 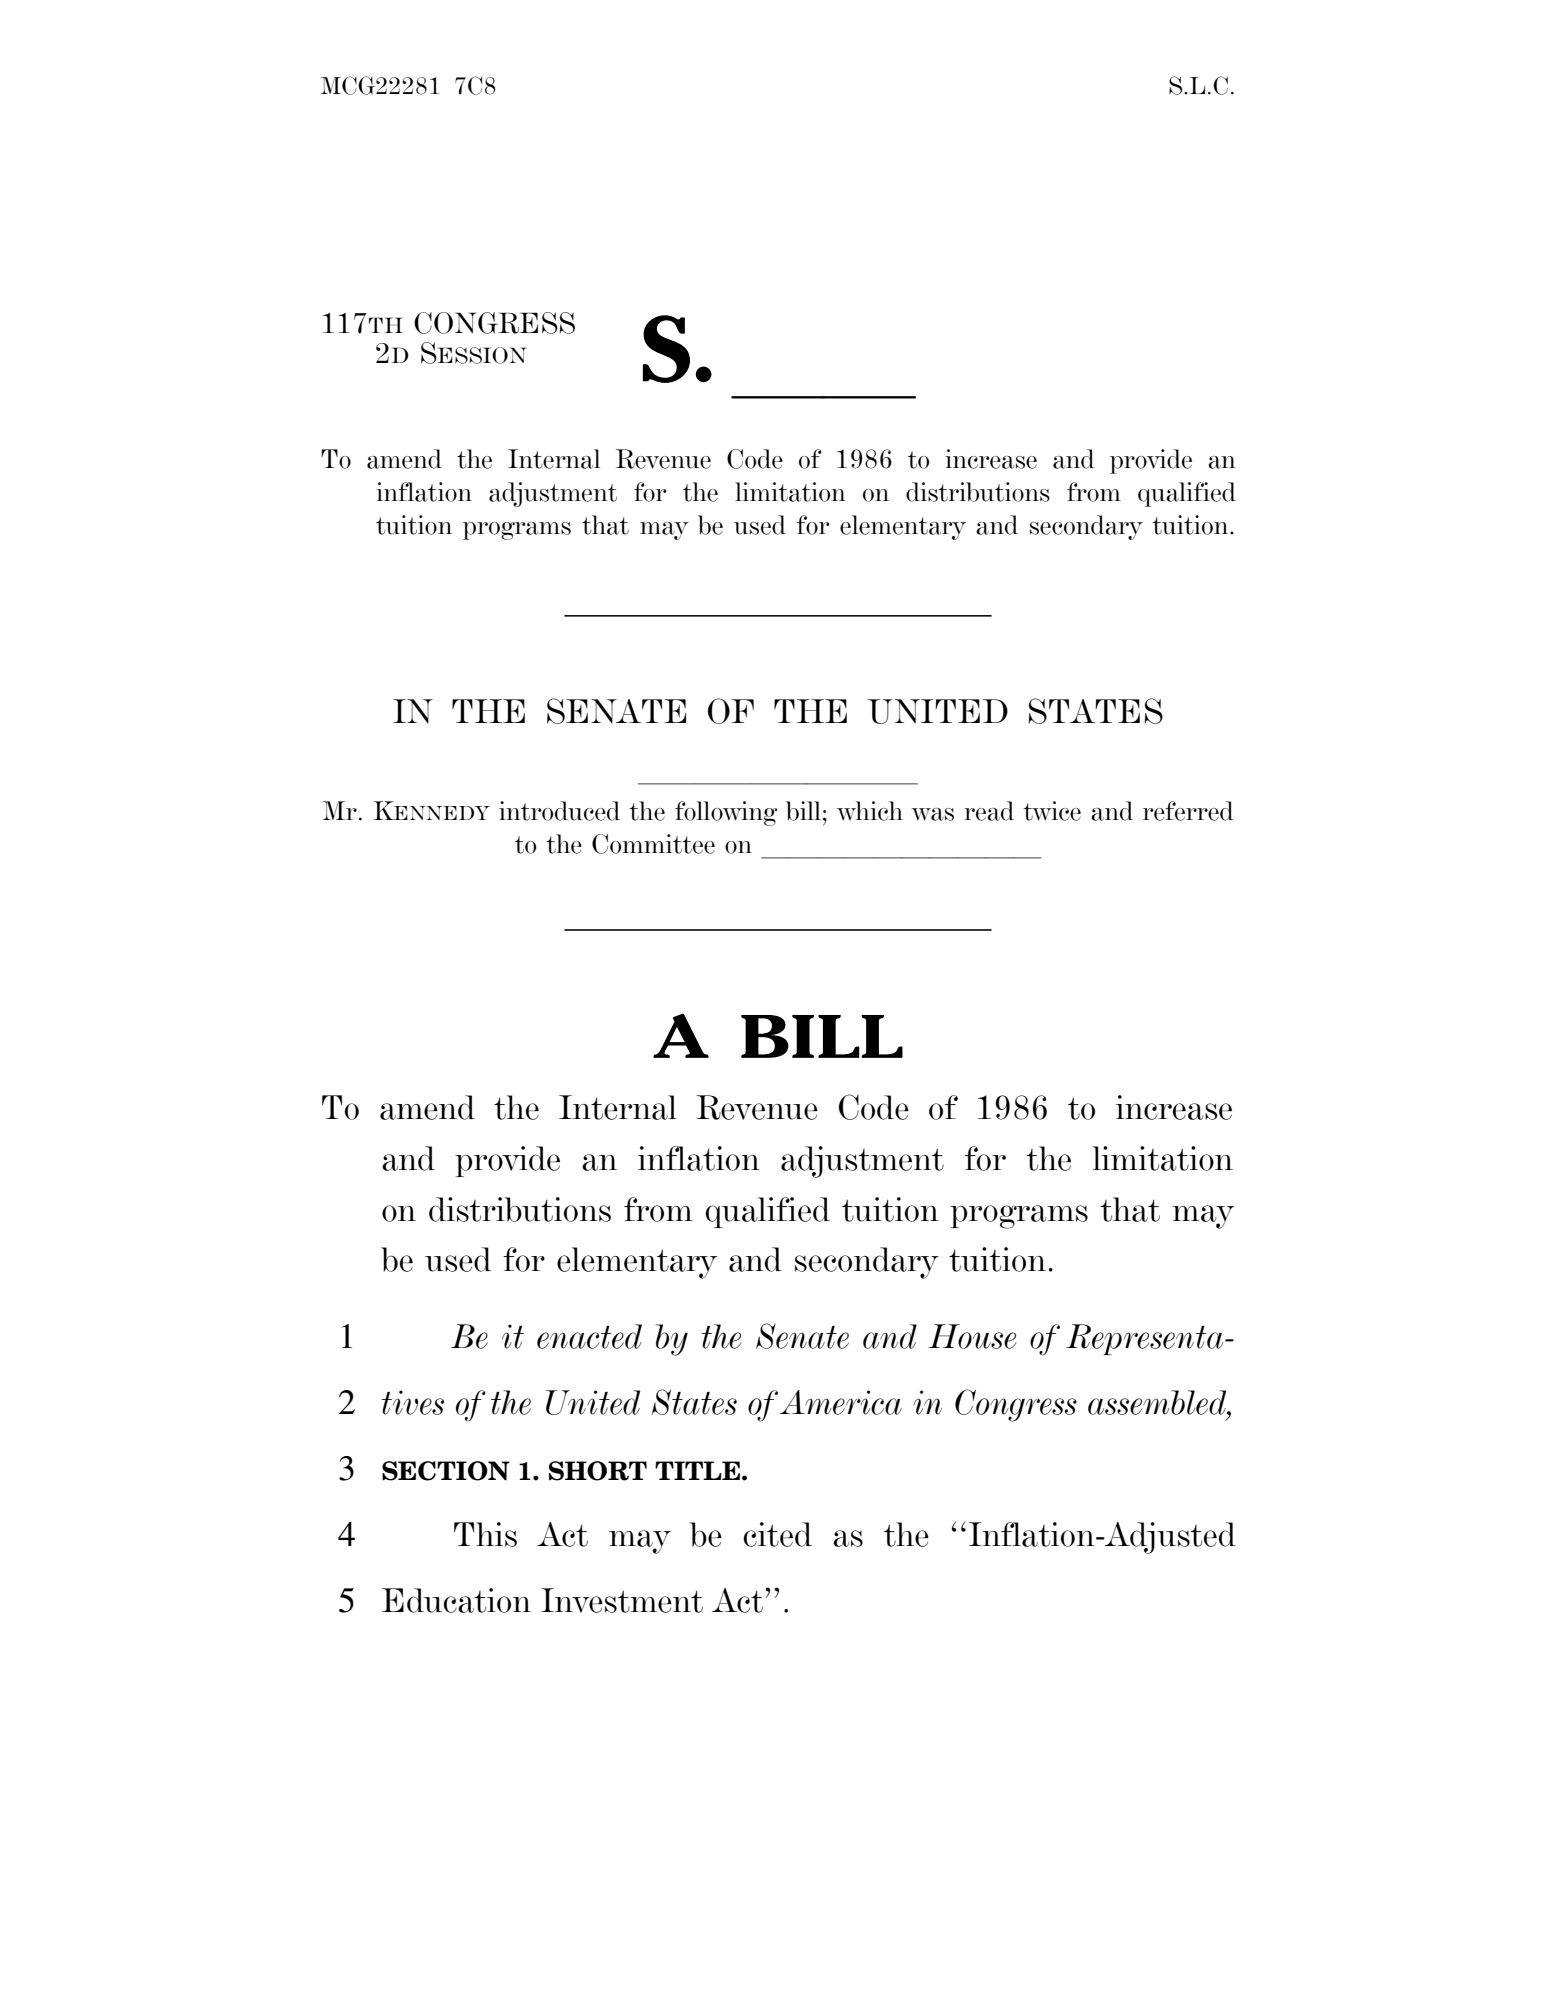 I want to click on enacted, so click(x=589, y=1336).
